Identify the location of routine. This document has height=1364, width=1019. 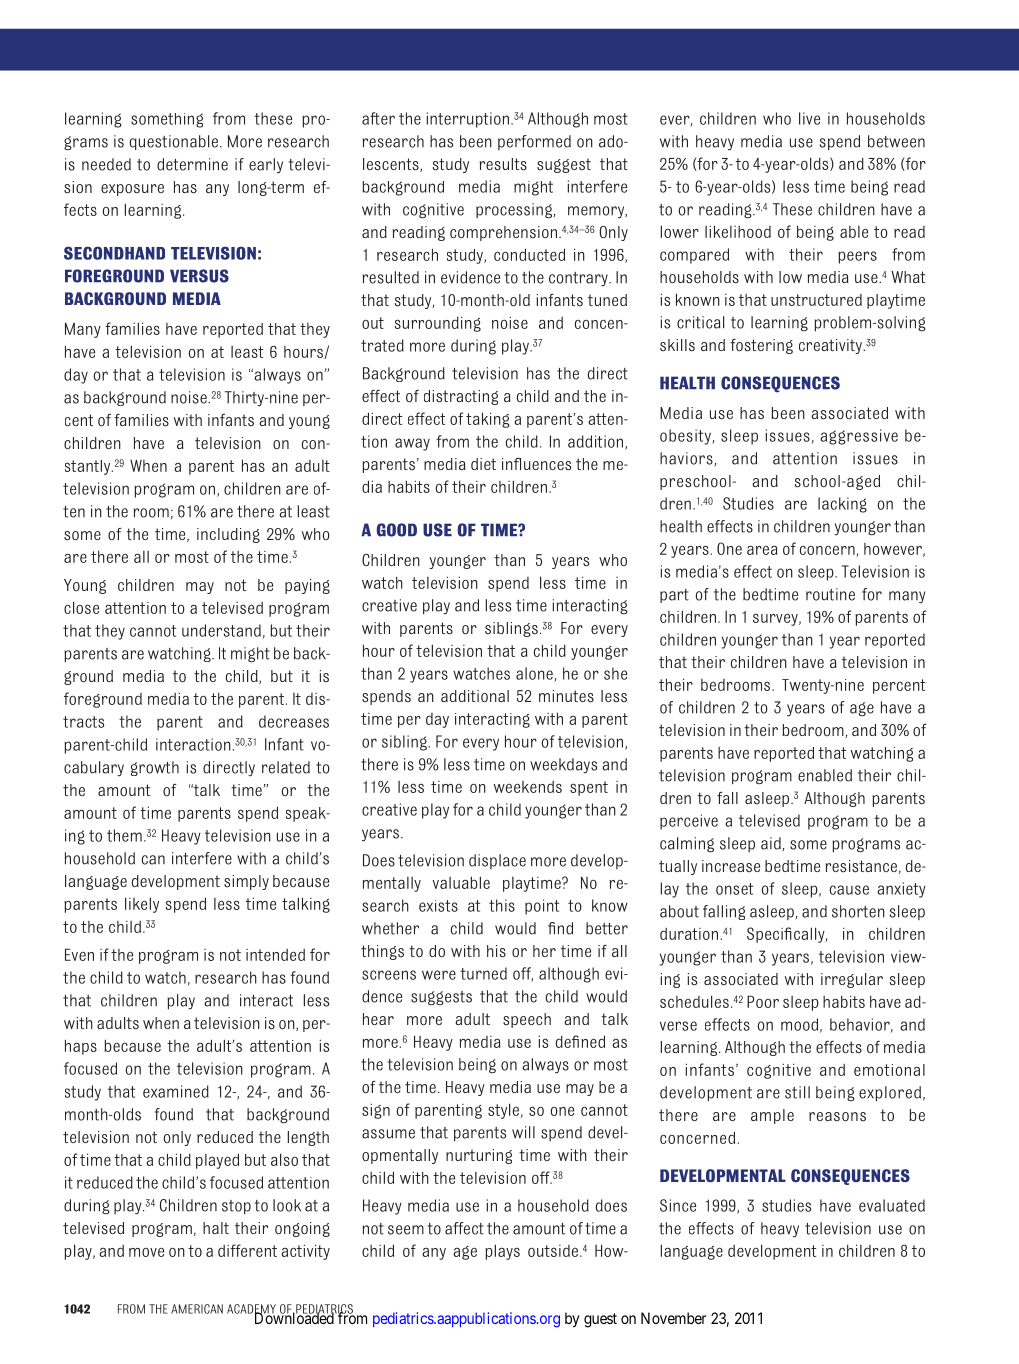
(830, 594).
